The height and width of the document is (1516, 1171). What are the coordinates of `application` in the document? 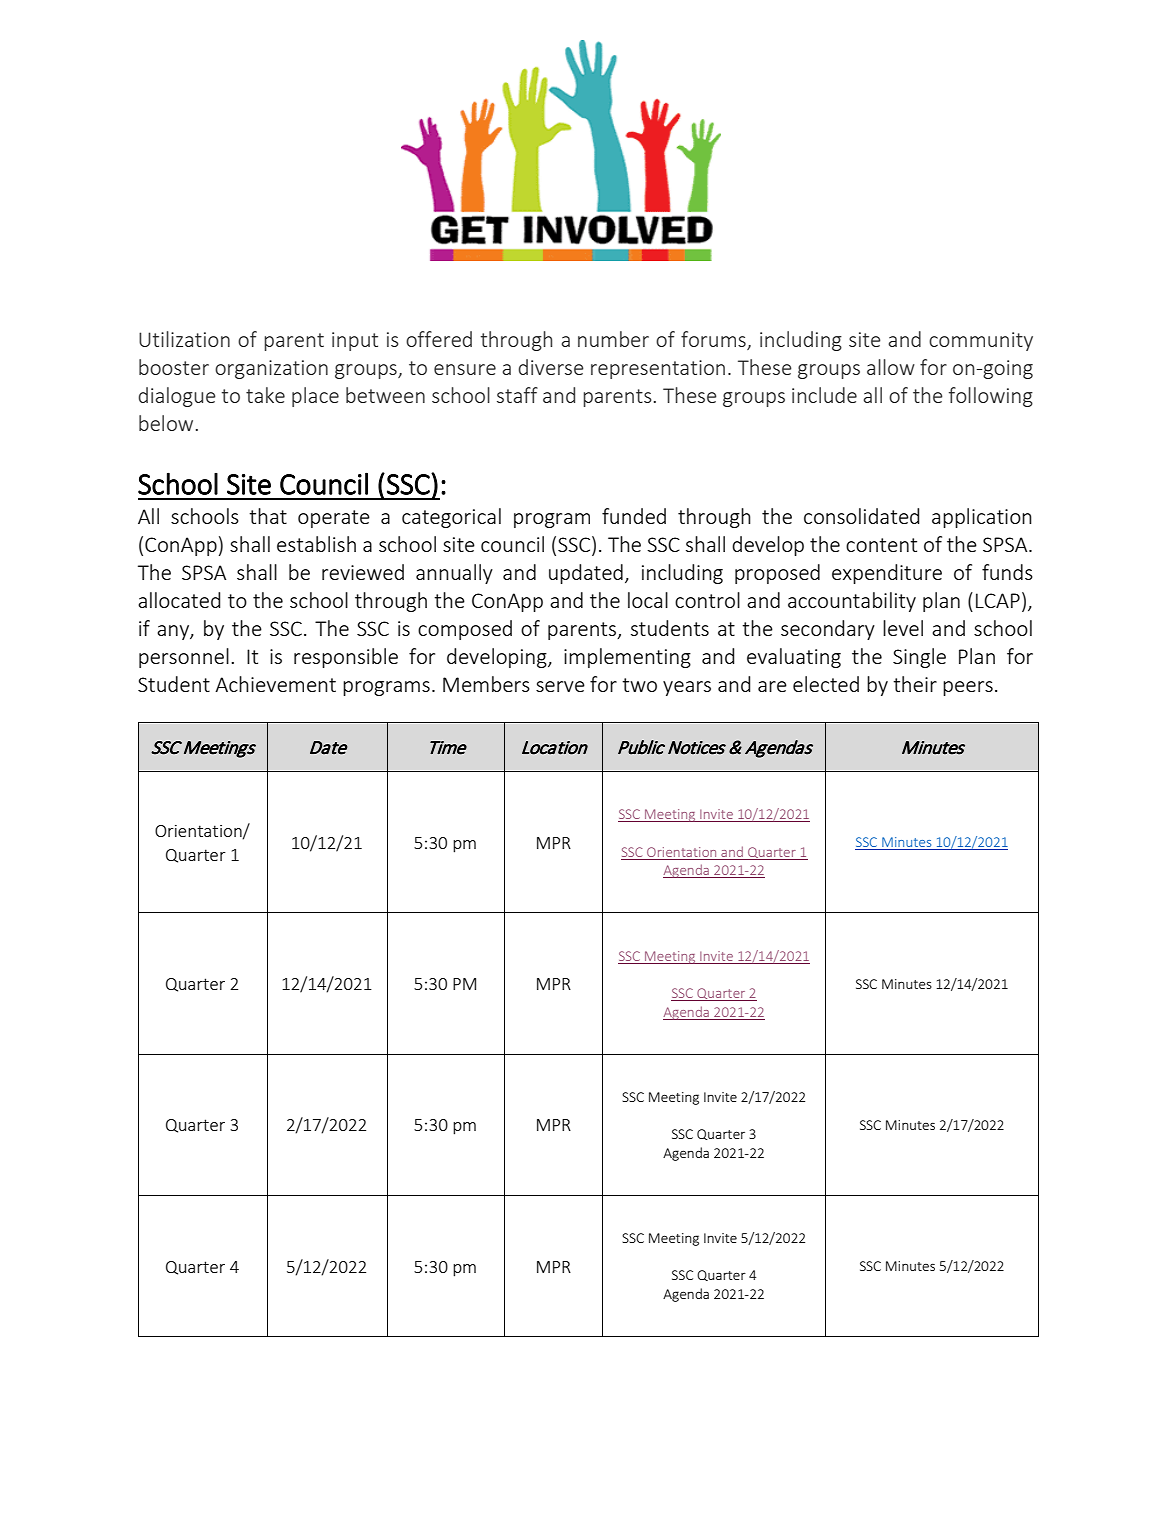 It's located at (982, 518).
